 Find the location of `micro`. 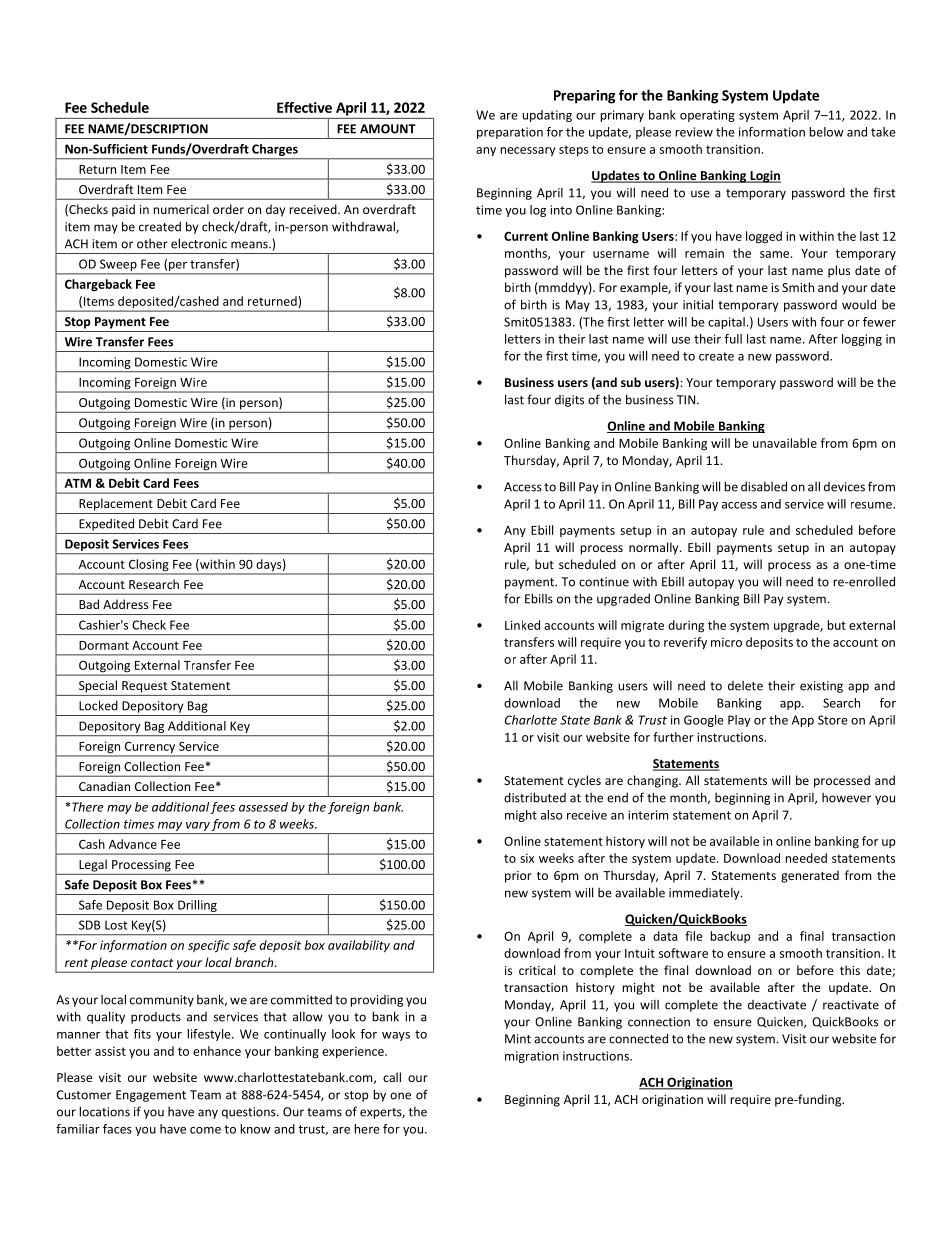

micro is located at coordinates (726, 642).
